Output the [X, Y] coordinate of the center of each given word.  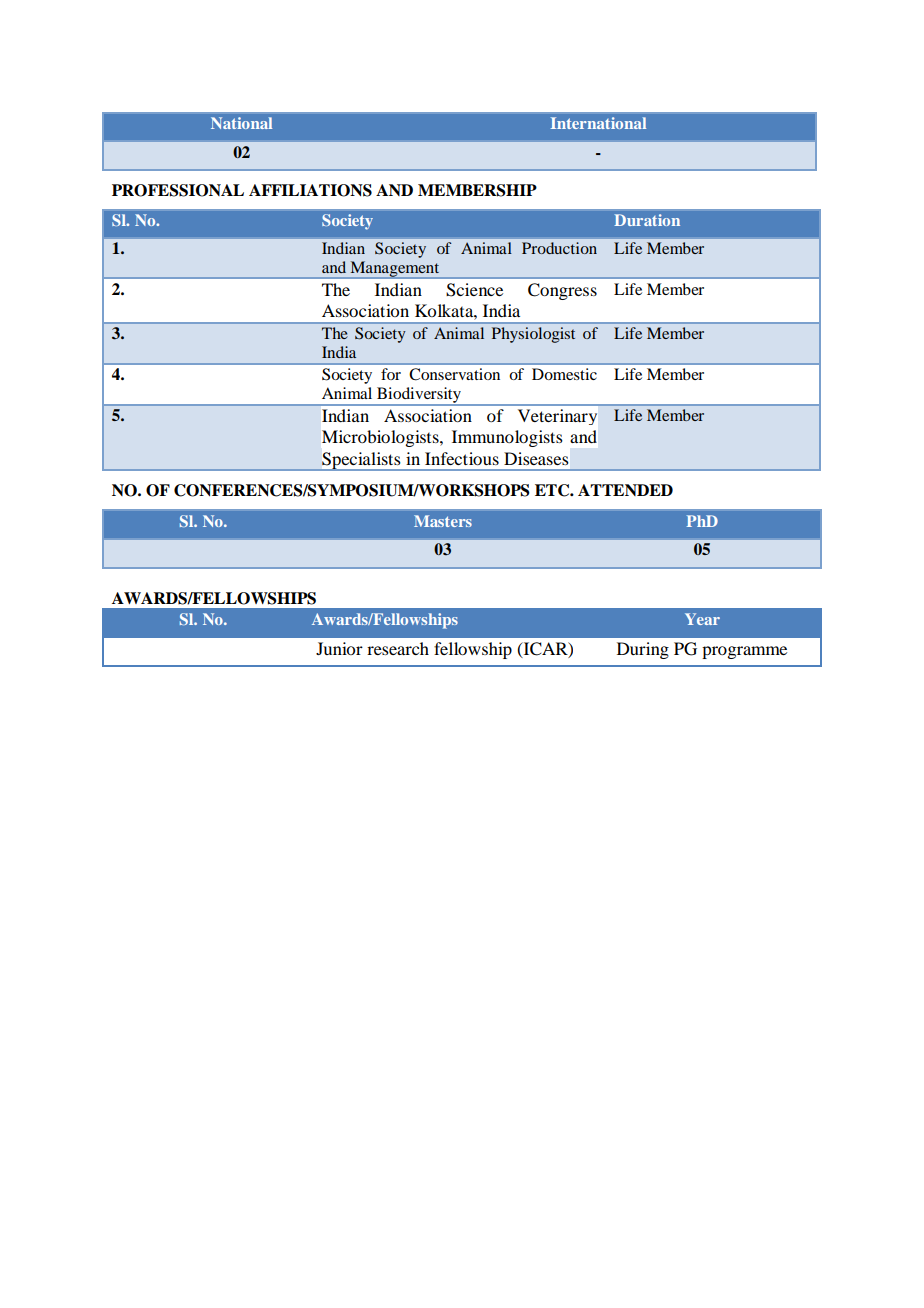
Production [559, 248]
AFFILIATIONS [310, 190]
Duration [647, 220]
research [398, 648]
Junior [339, 648]
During [643, 650]
